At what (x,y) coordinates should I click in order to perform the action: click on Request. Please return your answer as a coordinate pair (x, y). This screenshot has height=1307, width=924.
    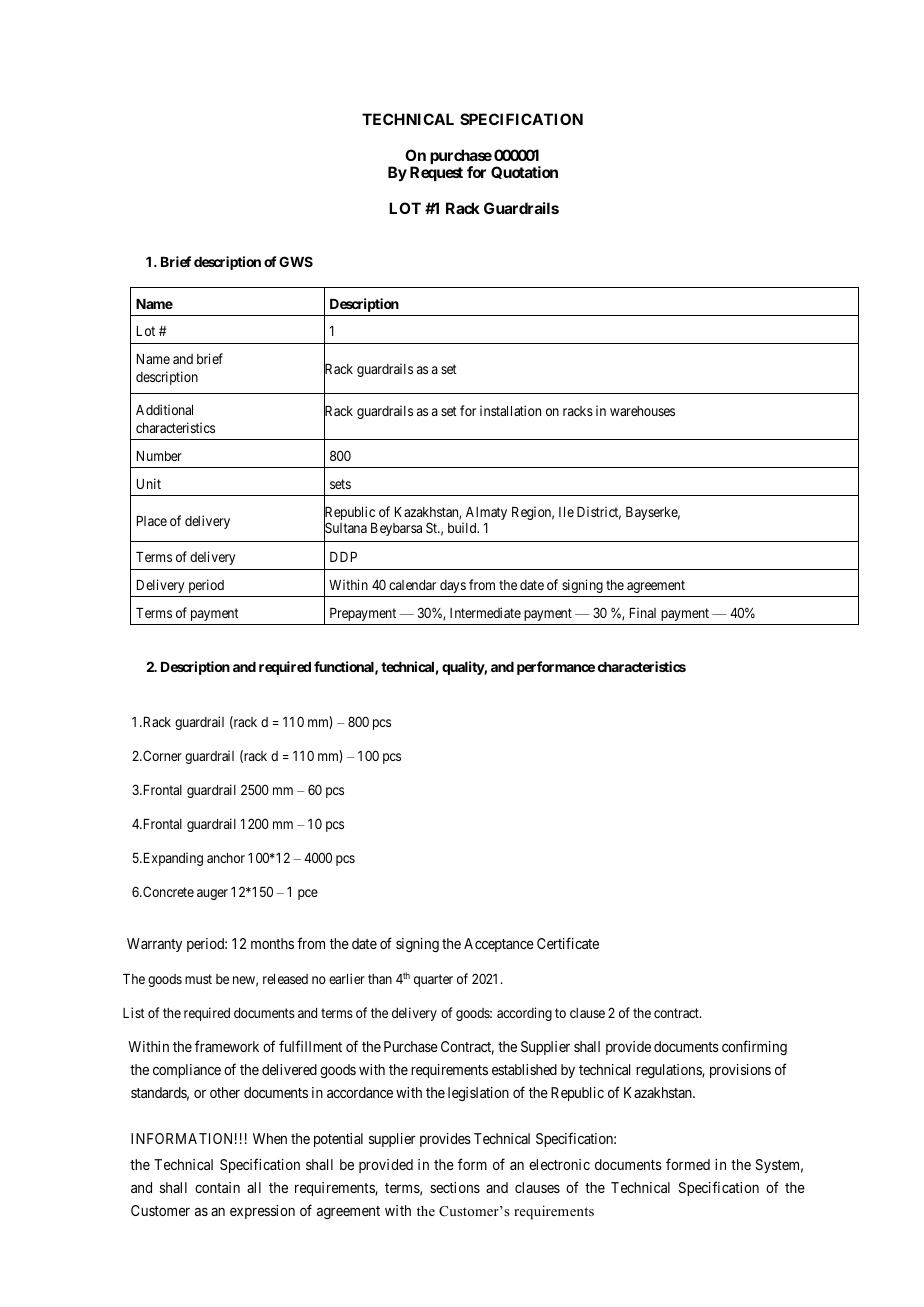
    Looking at the image, I should click on (436, 173).
